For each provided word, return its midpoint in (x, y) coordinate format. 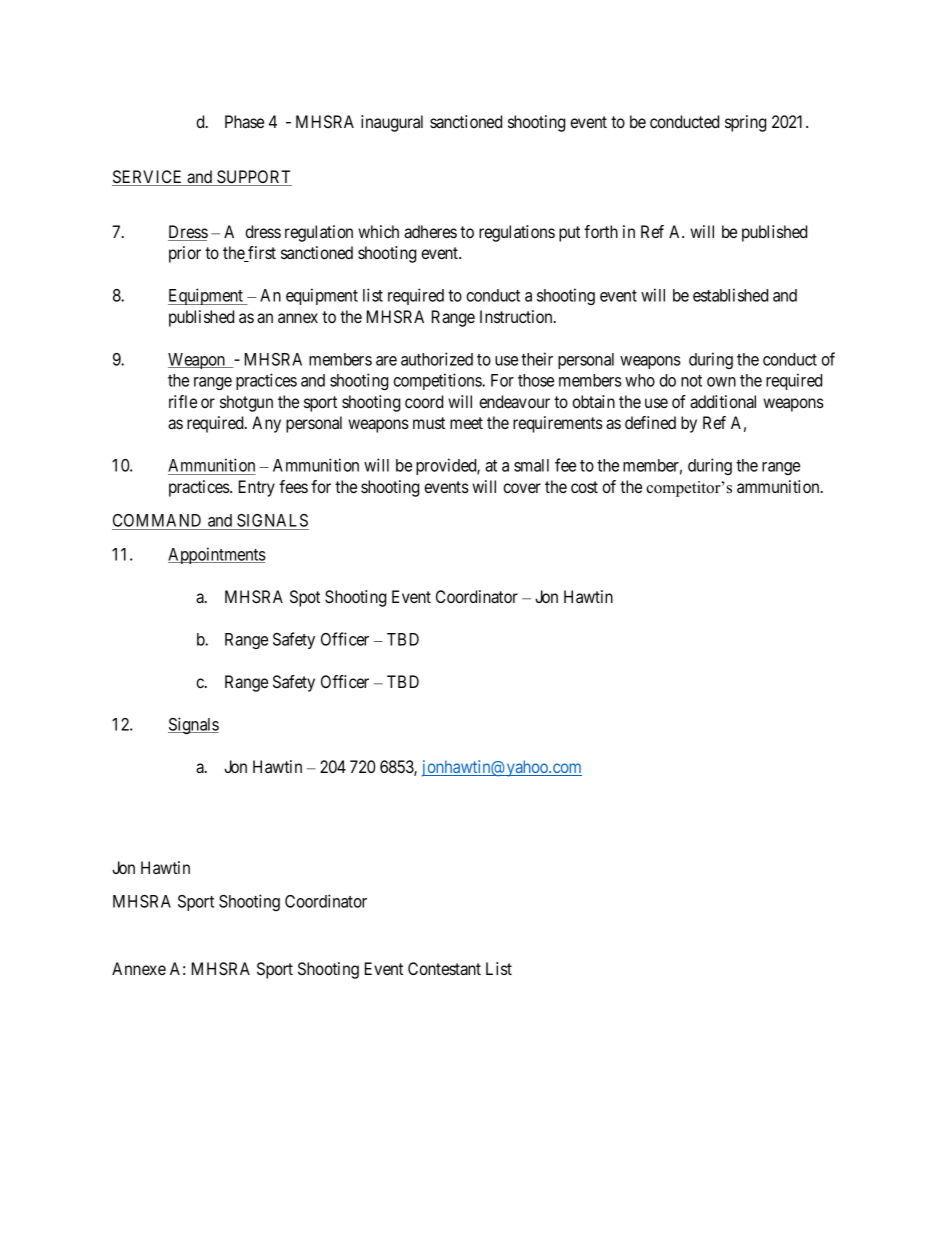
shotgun (246, 403)
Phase (244, 121)
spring (745, 123)
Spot (305, 598)
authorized (437, 359)
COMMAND (158, 522)
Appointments (217, 555)
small (531, 465)
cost (584, 487)
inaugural (392, 123)
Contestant (444, 968)
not (691, 381)
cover (522, 488)
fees (293, 486)
